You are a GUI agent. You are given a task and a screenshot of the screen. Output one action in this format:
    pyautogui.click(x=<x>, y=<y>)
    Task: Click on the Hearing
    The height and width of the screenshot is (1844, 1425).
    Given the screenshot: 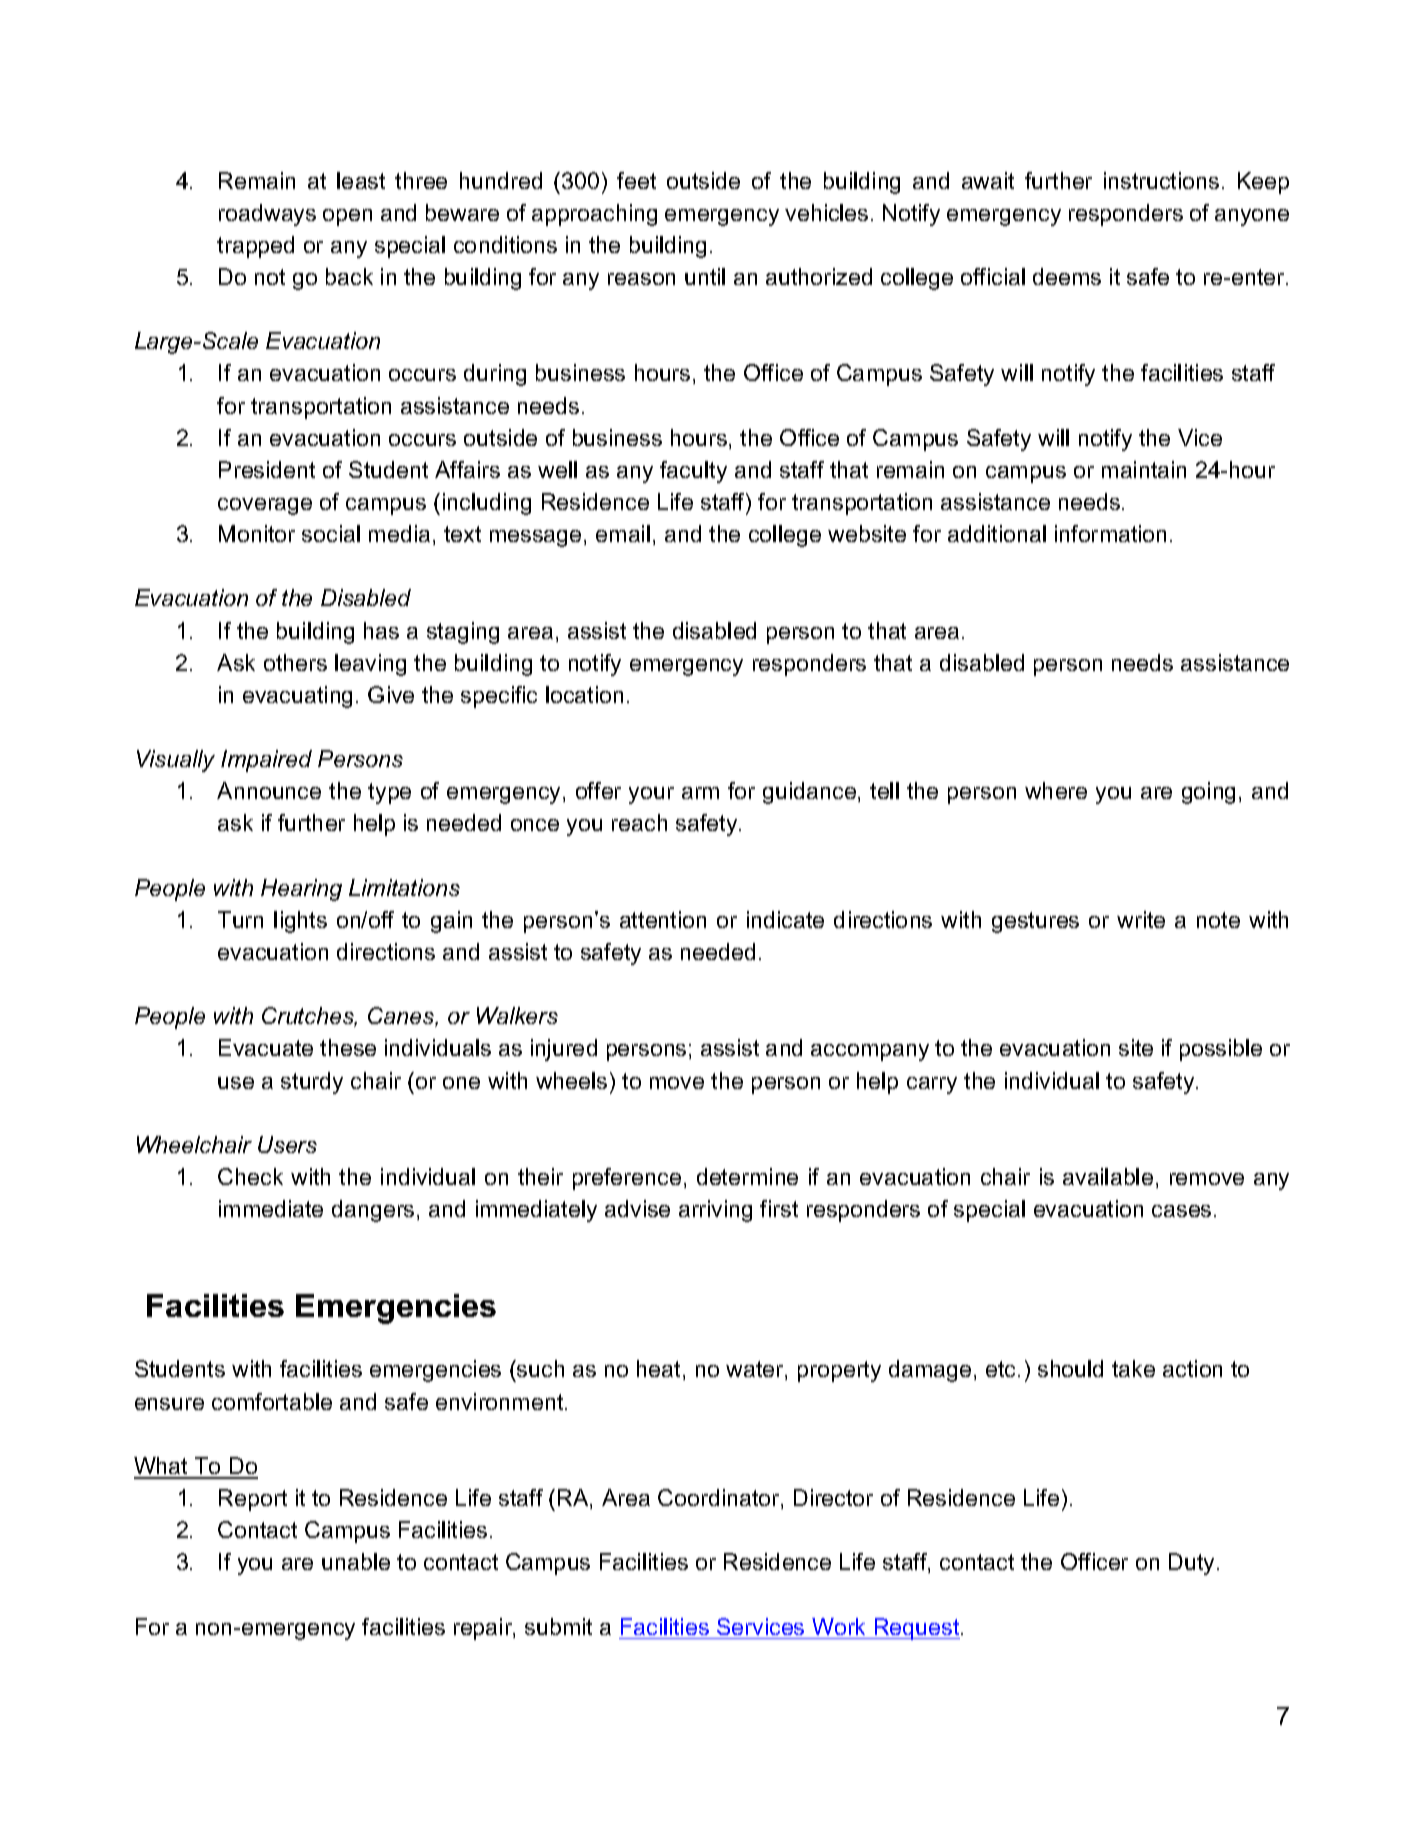 What is the action you would take?
    pyautogui.click(x=301, y=890)
